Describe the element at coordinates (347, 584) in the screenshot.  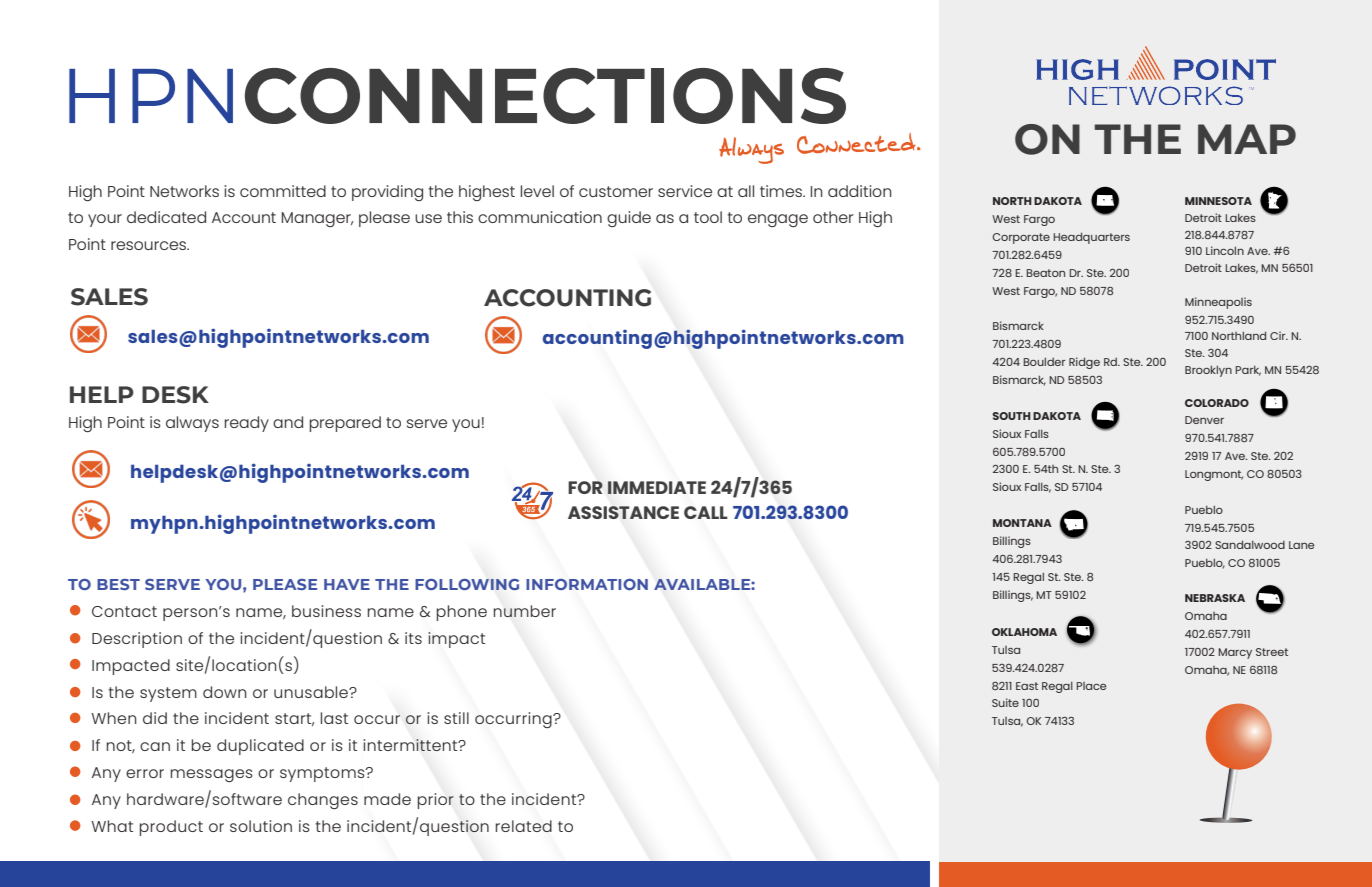
I see `HAVE` at that location.
